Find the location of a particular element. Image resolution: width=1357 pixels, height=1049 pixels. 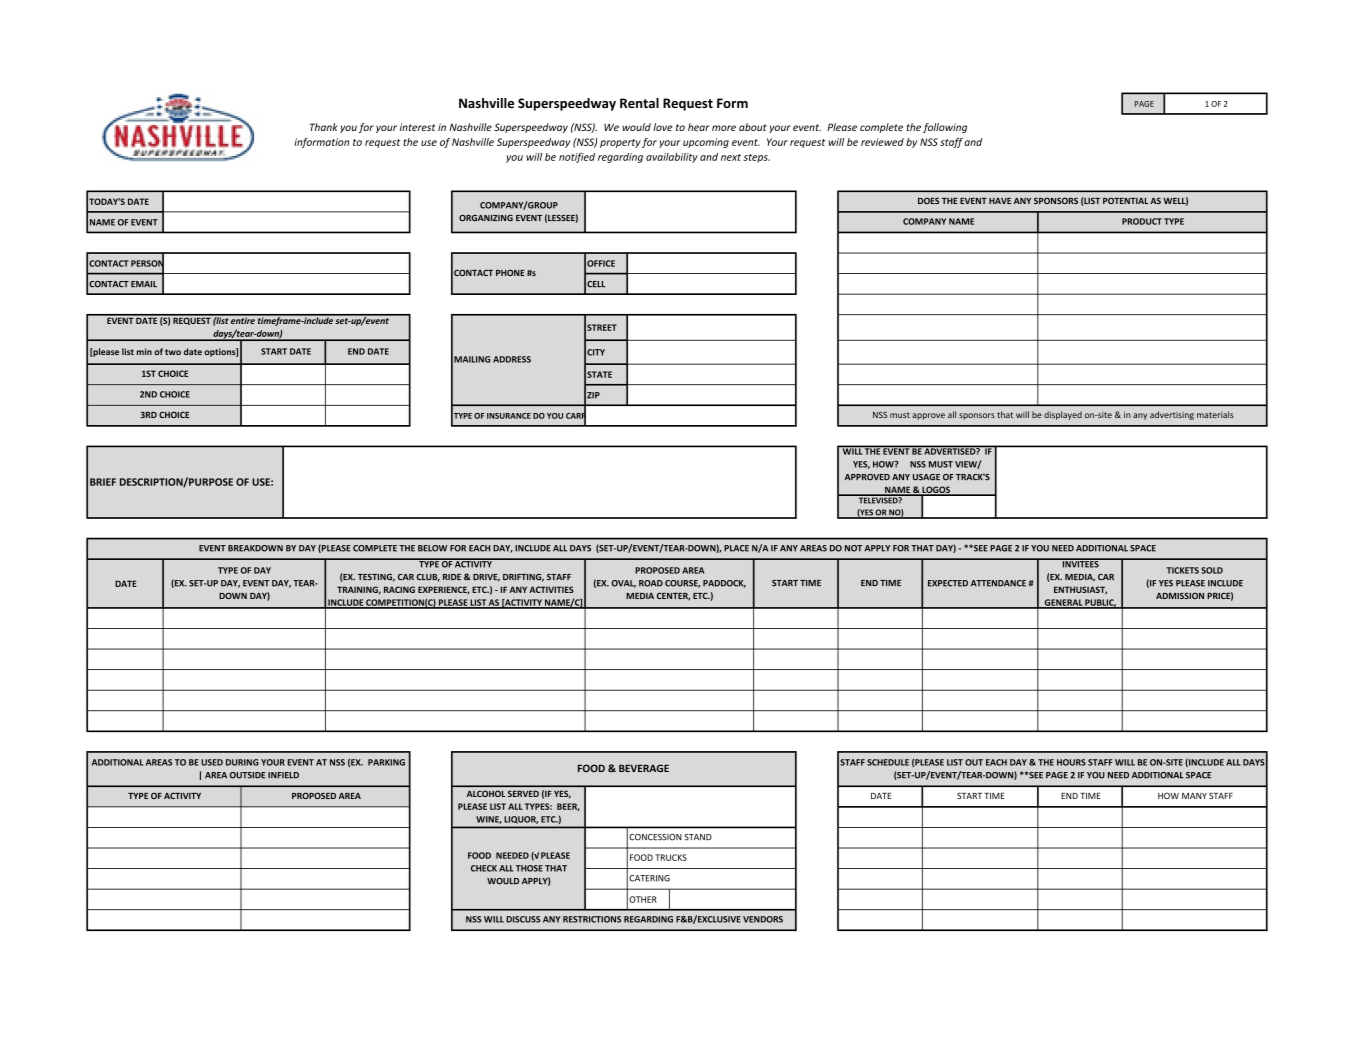

USAGE is located at coordinates (926, 477).
